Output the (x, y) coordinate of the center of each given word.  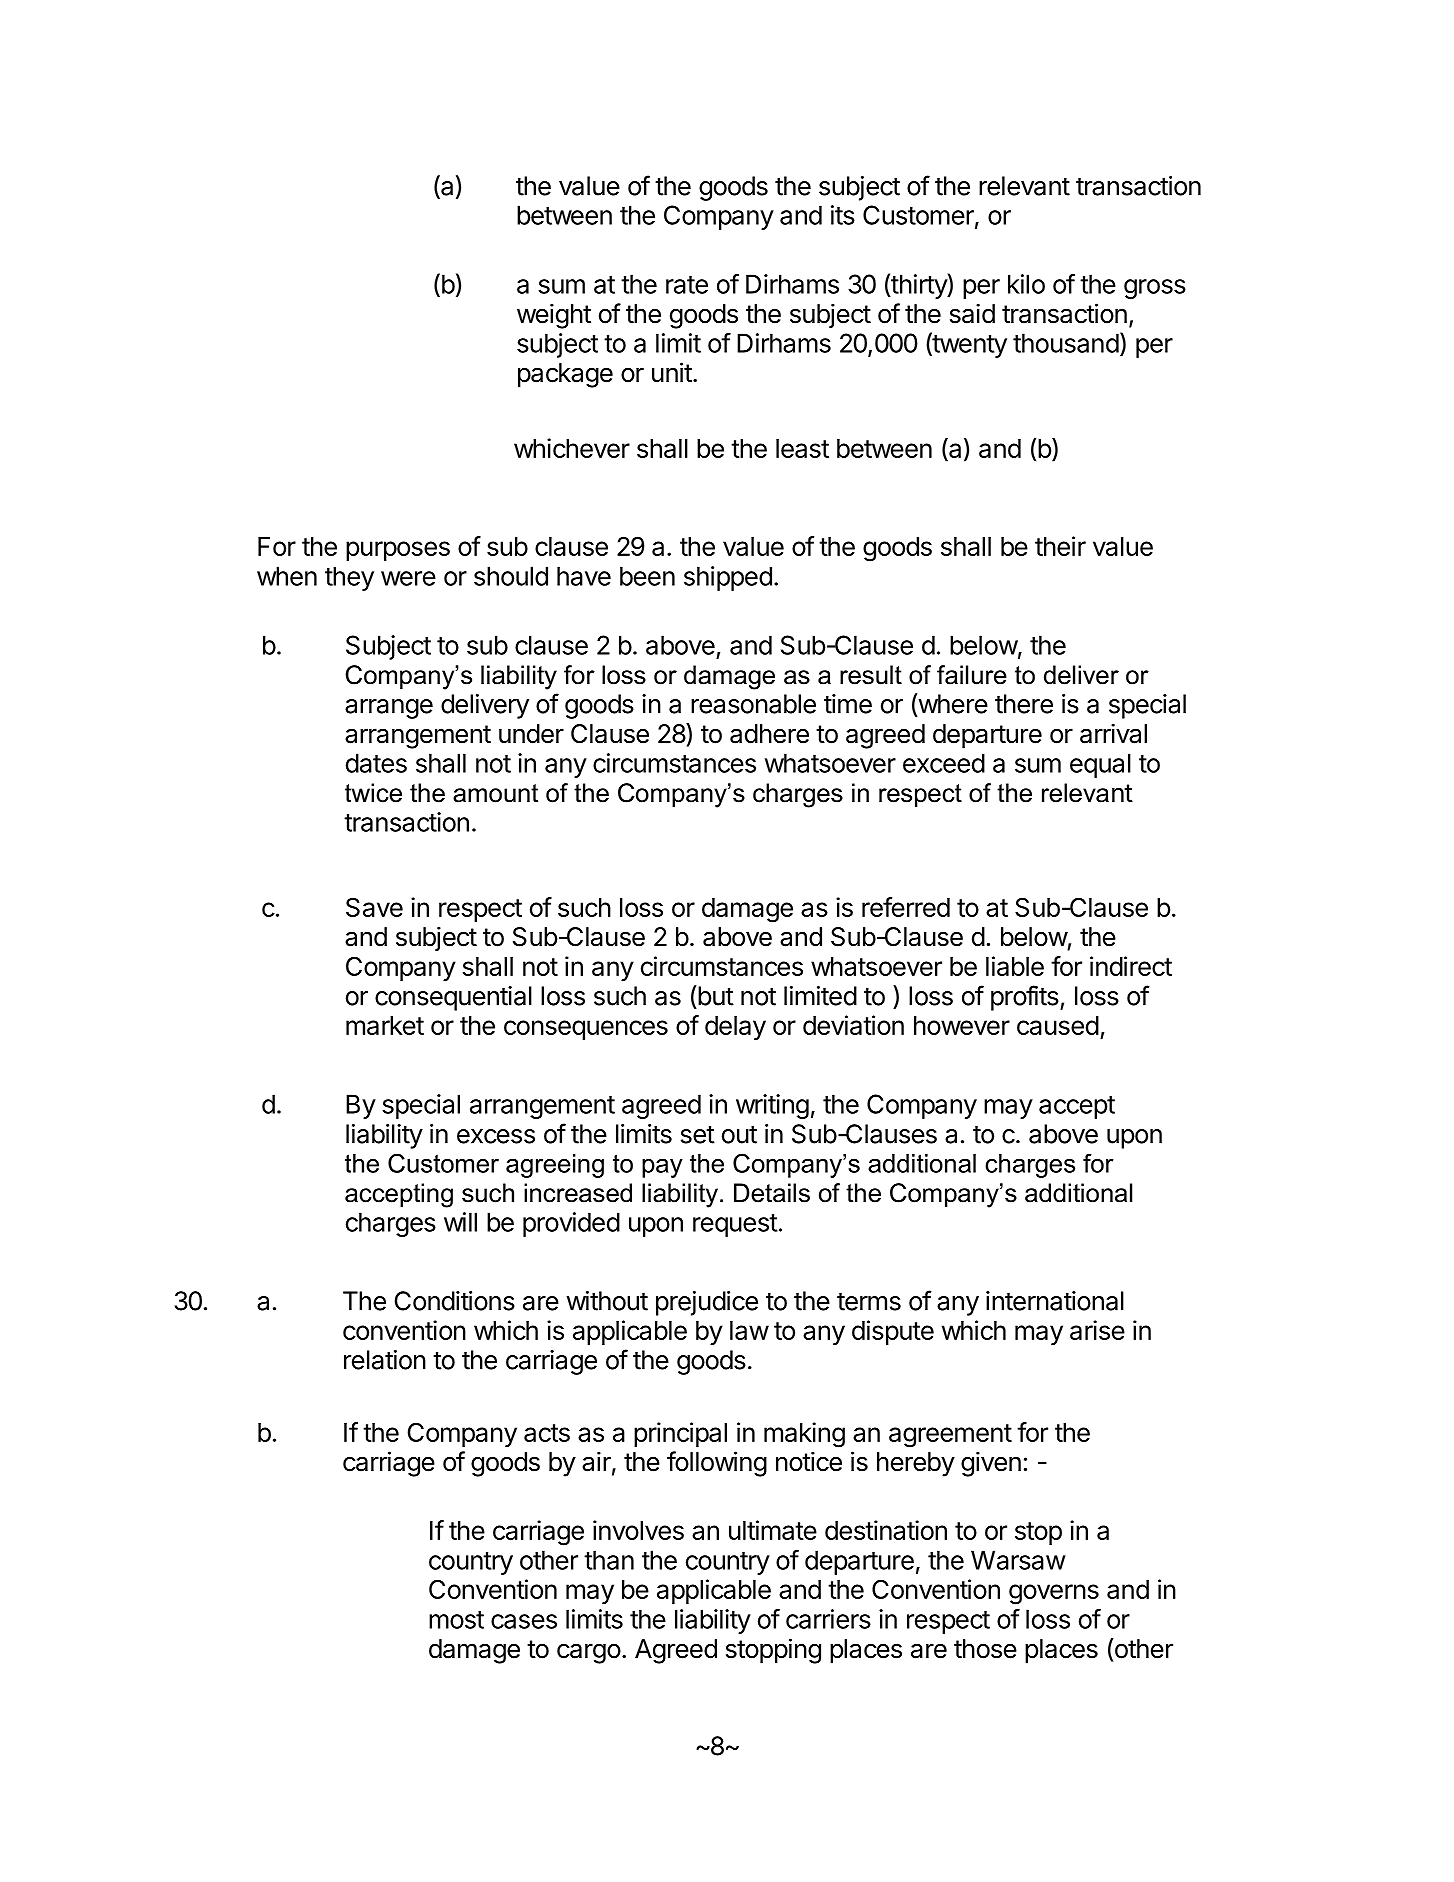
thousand (1066, 343)
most (456, 1620)
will (460, 1222)
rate (687, 285)
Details (772, 1193)
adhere (769, 734)
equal (1100, 765)
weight (554, 316)
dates (376, 763)
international (1055, 1301)
